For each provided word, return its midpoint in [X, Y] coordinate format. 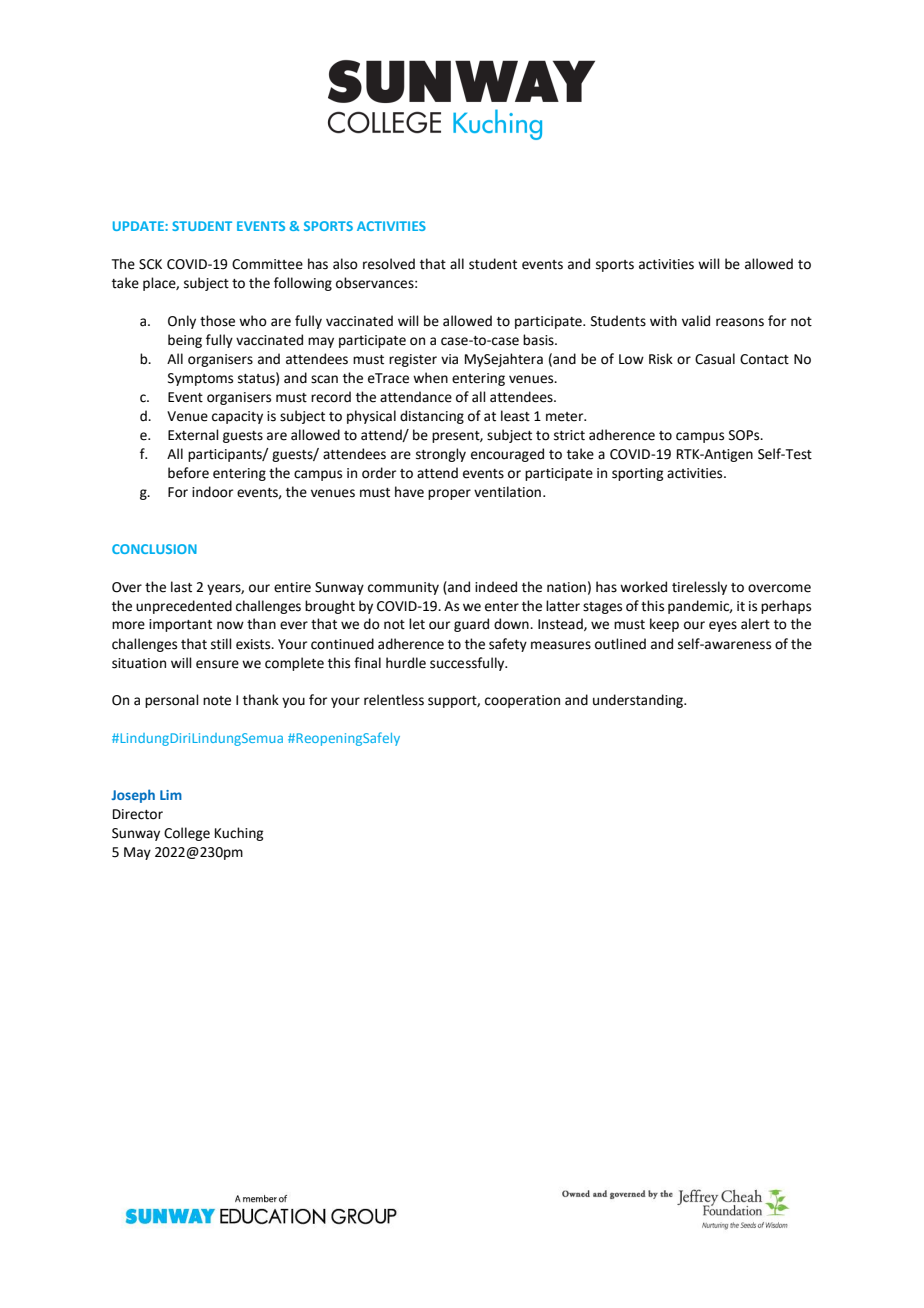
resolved [389, 264]
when [430, 378]
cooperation [522, 701]
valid [696, 321]
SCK [150, 264]
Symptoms [200, 379]
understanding [639, 701]
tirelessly [699, 588]
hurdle [406, 663]
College [187, 834]
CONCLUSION [154, 549]
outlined [620, 644]
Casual [715, 359]
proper [449, 494]
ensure [217, 664]
